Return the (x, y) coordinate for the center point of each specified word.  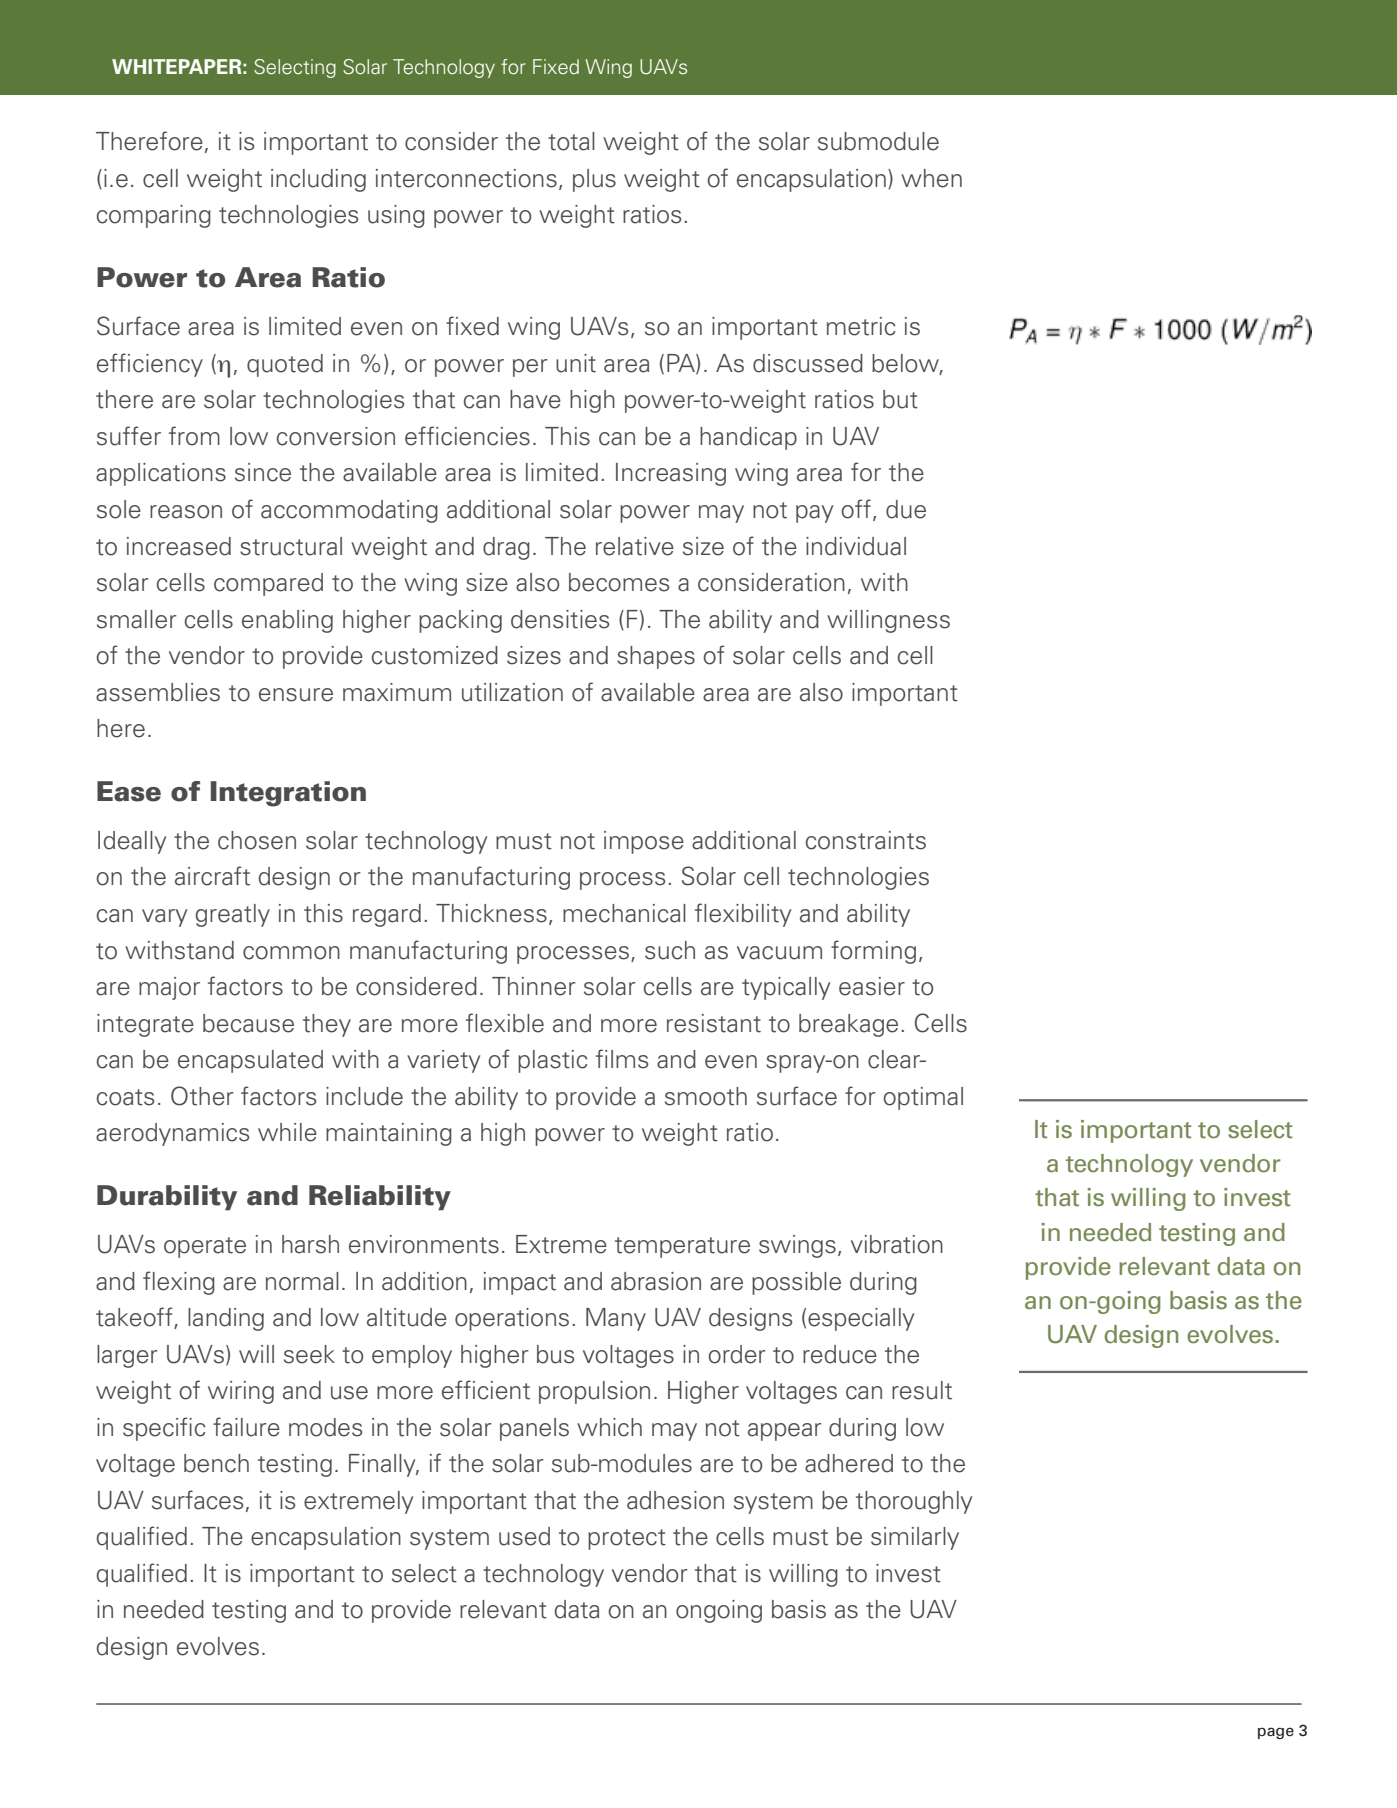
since (263, 472)
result (922, 1390)
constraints (866, 840)
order (737, 1354)
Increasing (671, 474)
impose (644, 842)
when (931, 178)
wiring (241, 1392)
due (906, 509)
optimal (923, 1098)
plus (594, 180)
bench (216, 1463)
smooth (706, 1096)
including (318, 180)
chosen (257, 840)
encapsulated (250, 1061)
